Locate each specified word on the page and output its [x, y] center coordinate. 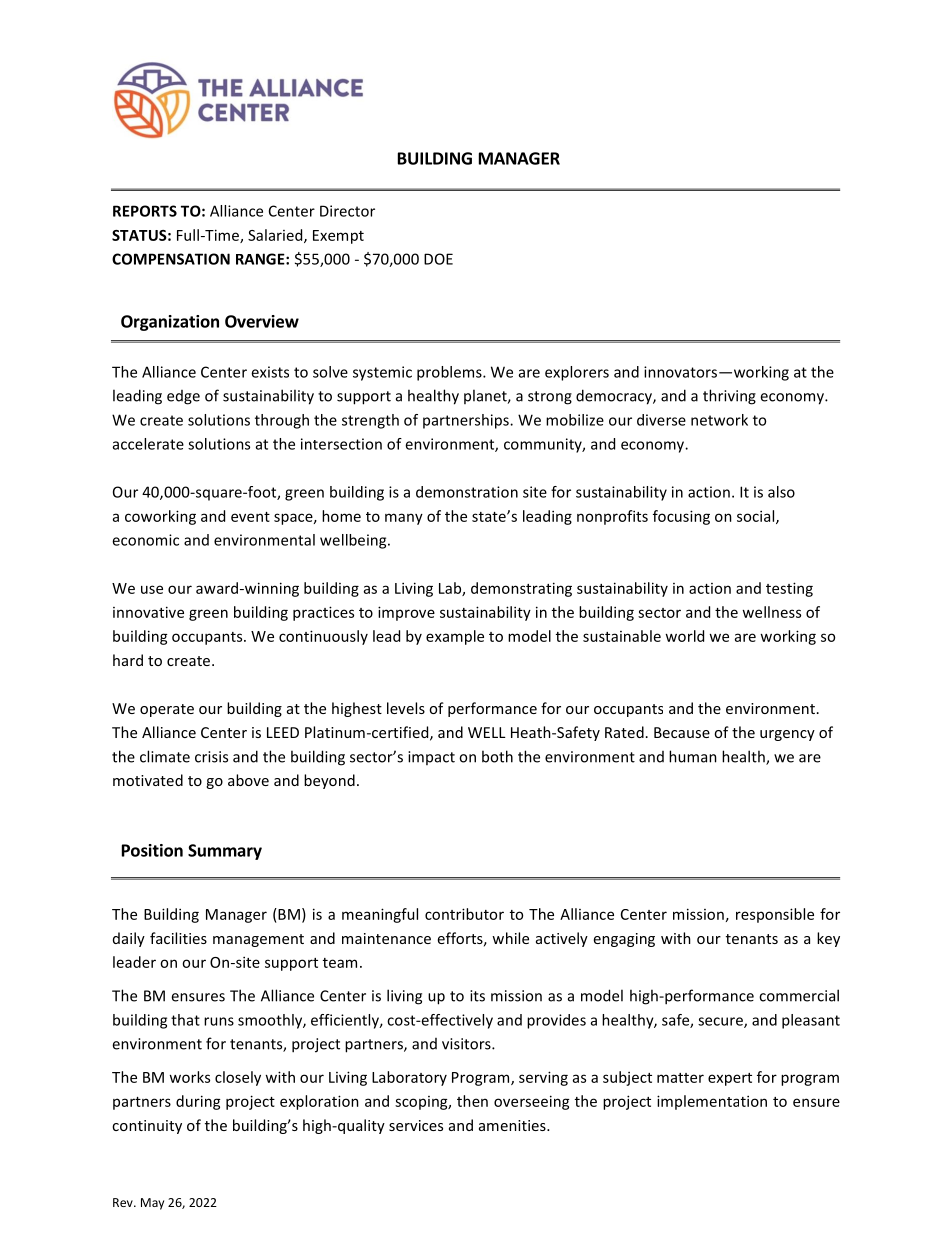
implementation [712, 1102]
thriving [729, 397]
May [152, 1204]
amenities [513, 1125]
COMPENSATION [171, 259]
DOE [438, 259]
